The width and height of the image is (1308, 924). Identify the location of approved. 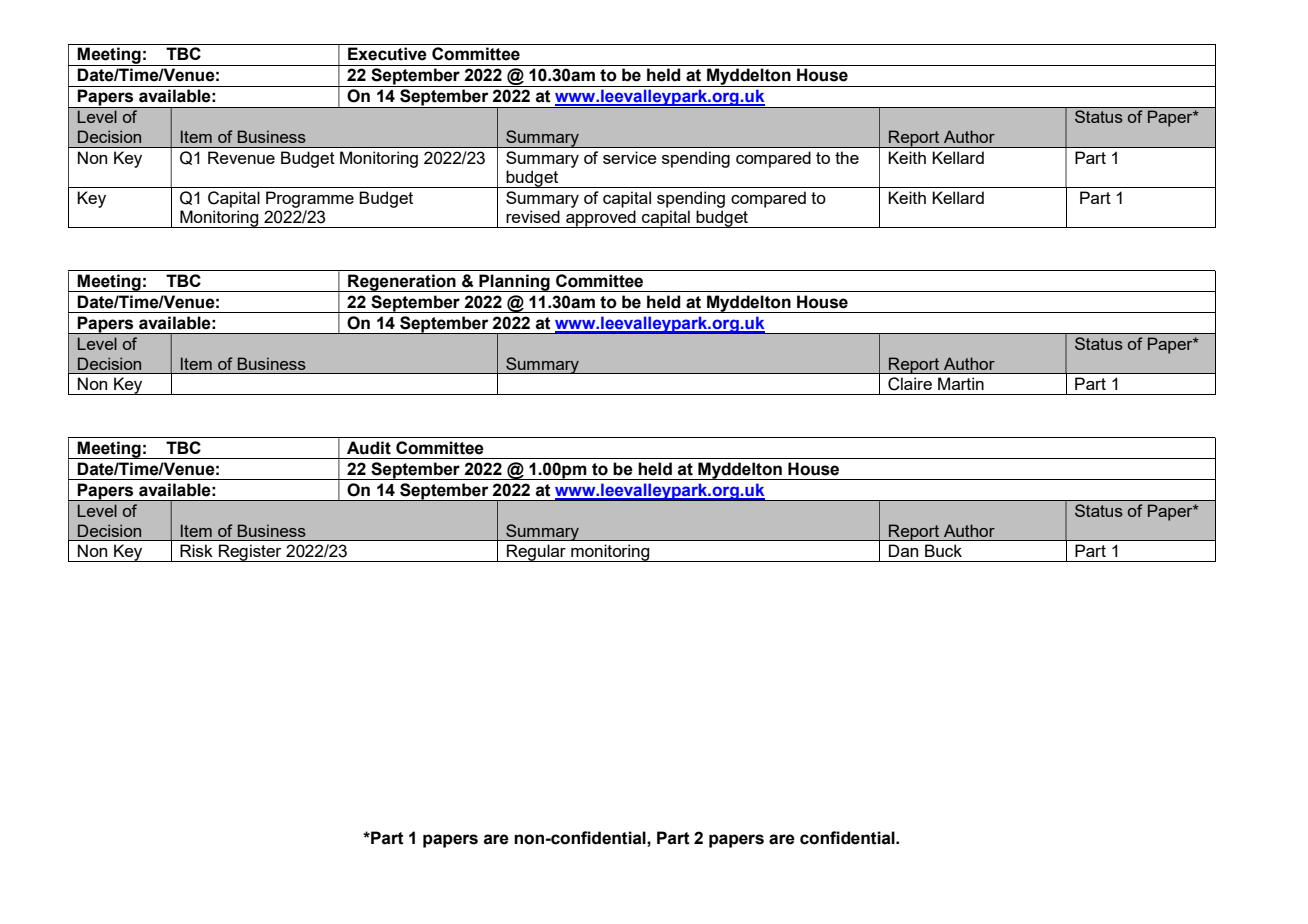
(601, 219).
